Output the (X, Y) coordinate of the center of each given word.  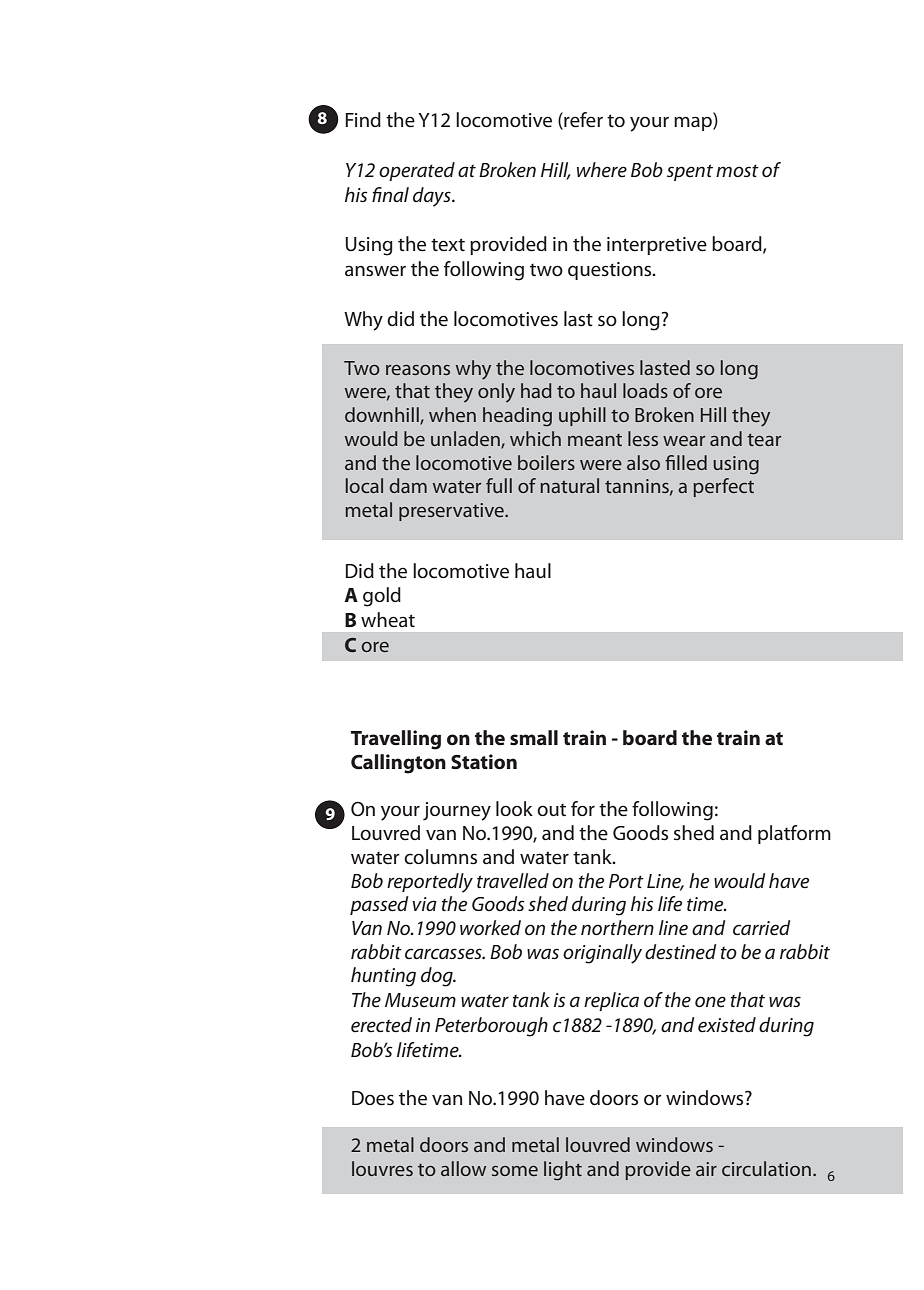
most (737, 171)
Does (373, 1098)
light (563, 1171)
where (602, 170)
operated (417, 171)
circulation (766, 1168)
